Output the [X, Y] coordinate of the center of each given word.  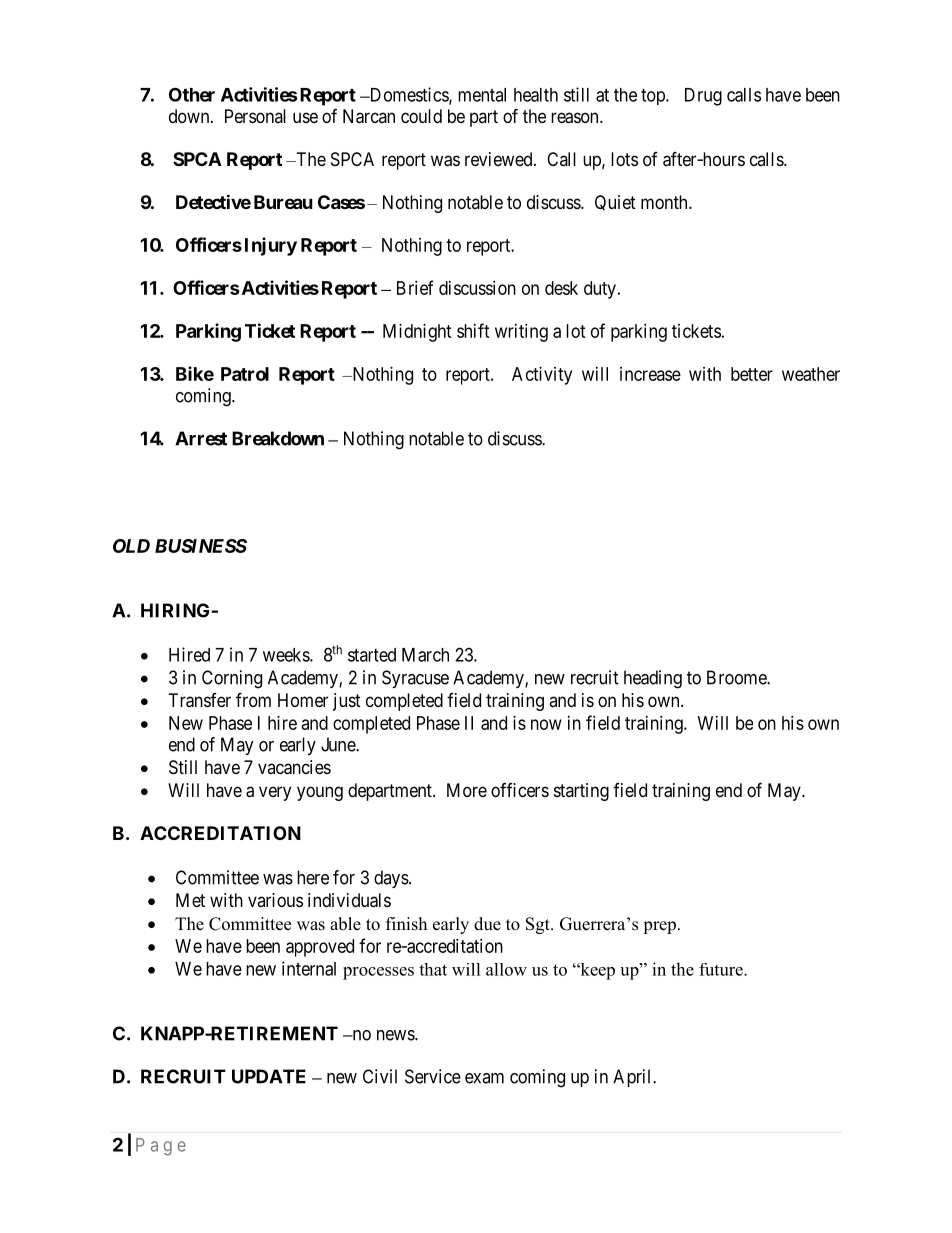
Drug [703, 97]
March [425, 655]
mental [482, 95]
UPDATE [269, 1076]
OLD [131, 546]
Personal [255, 116]
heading [653, 679]
